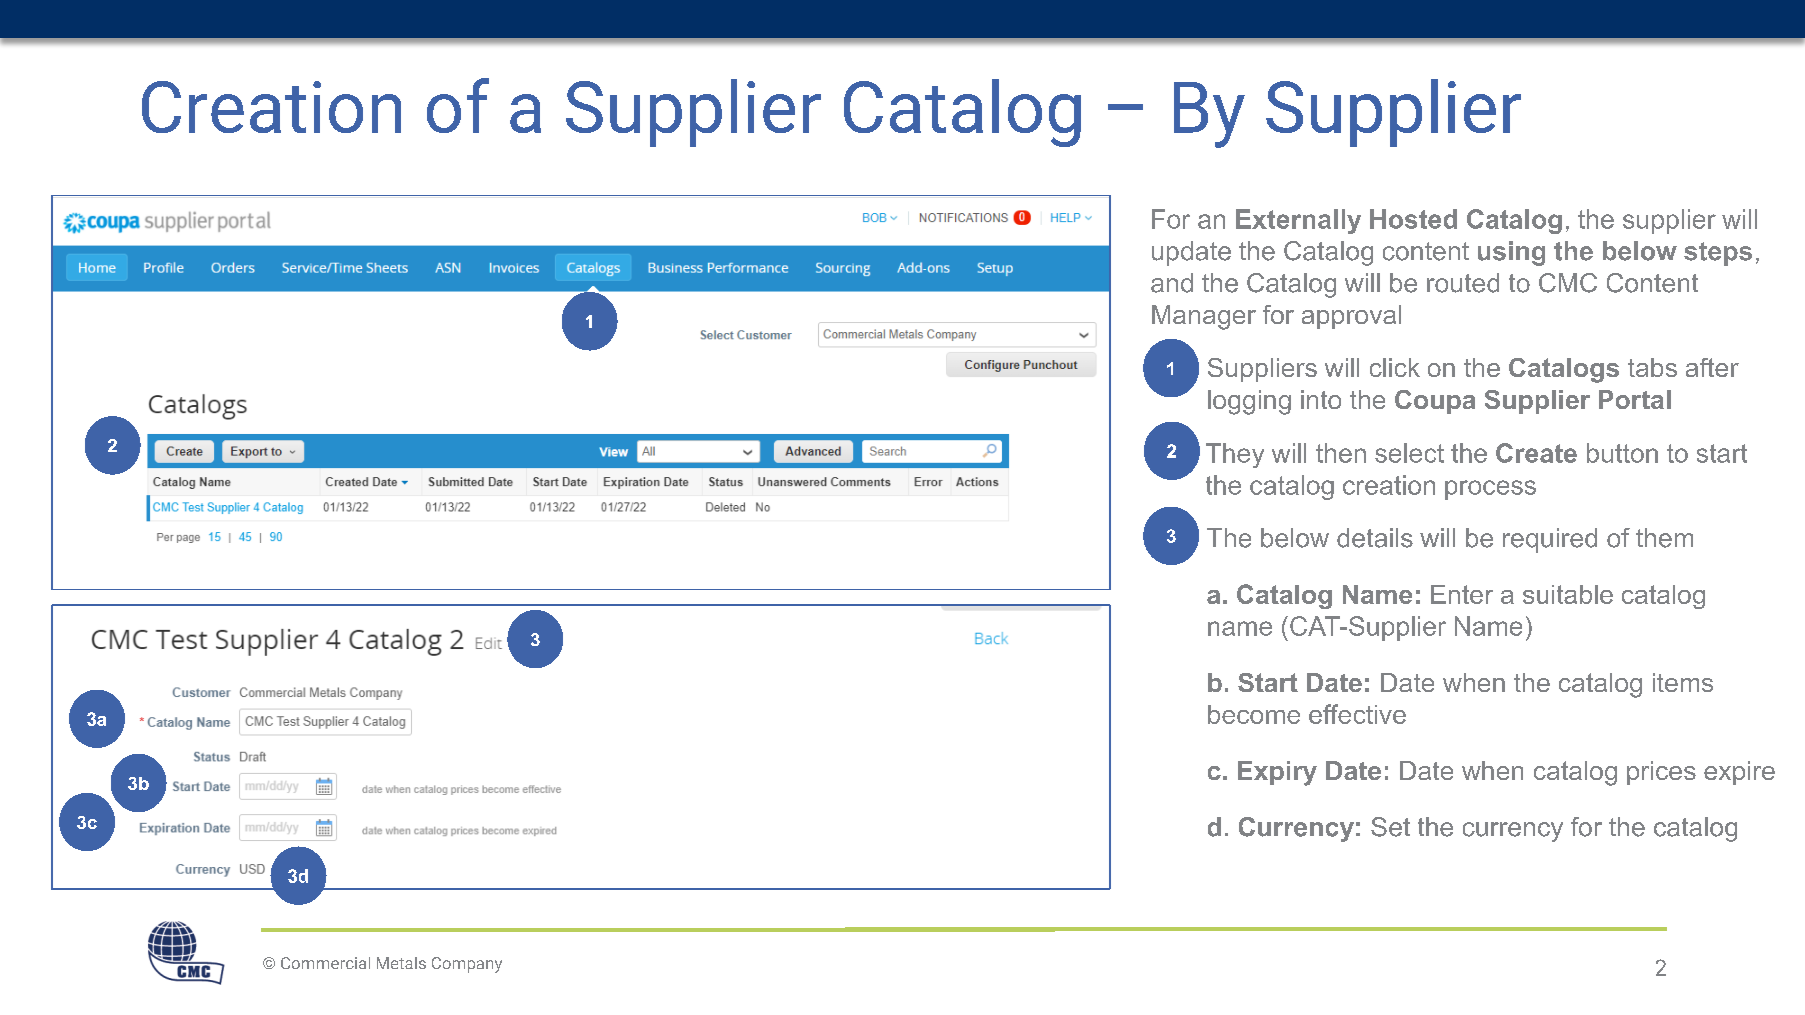  I want to click on suitable, so click(1568, 594).
